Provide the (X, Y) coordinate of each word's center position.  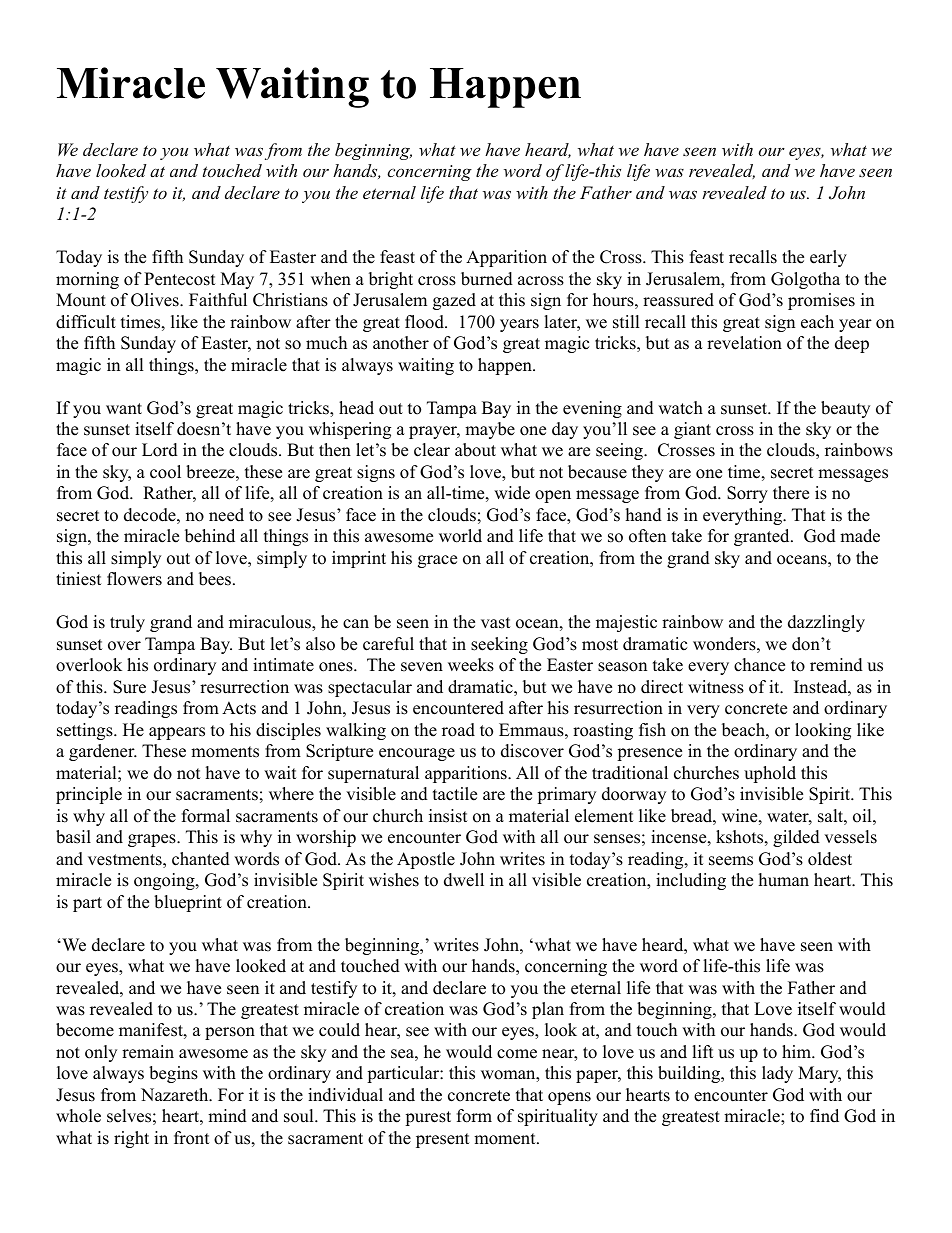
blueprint (188, 903)
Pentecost (180, 279)
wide (512, 493)
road (458, 730)
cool (165, 472)
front (192, 1138)
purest (428, 1118)
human (784, 880)
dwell (464, 880)
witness (716, 687)
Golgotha (805, 280)
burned (487, 279)
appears (177, 733)
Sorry (747, 494)
